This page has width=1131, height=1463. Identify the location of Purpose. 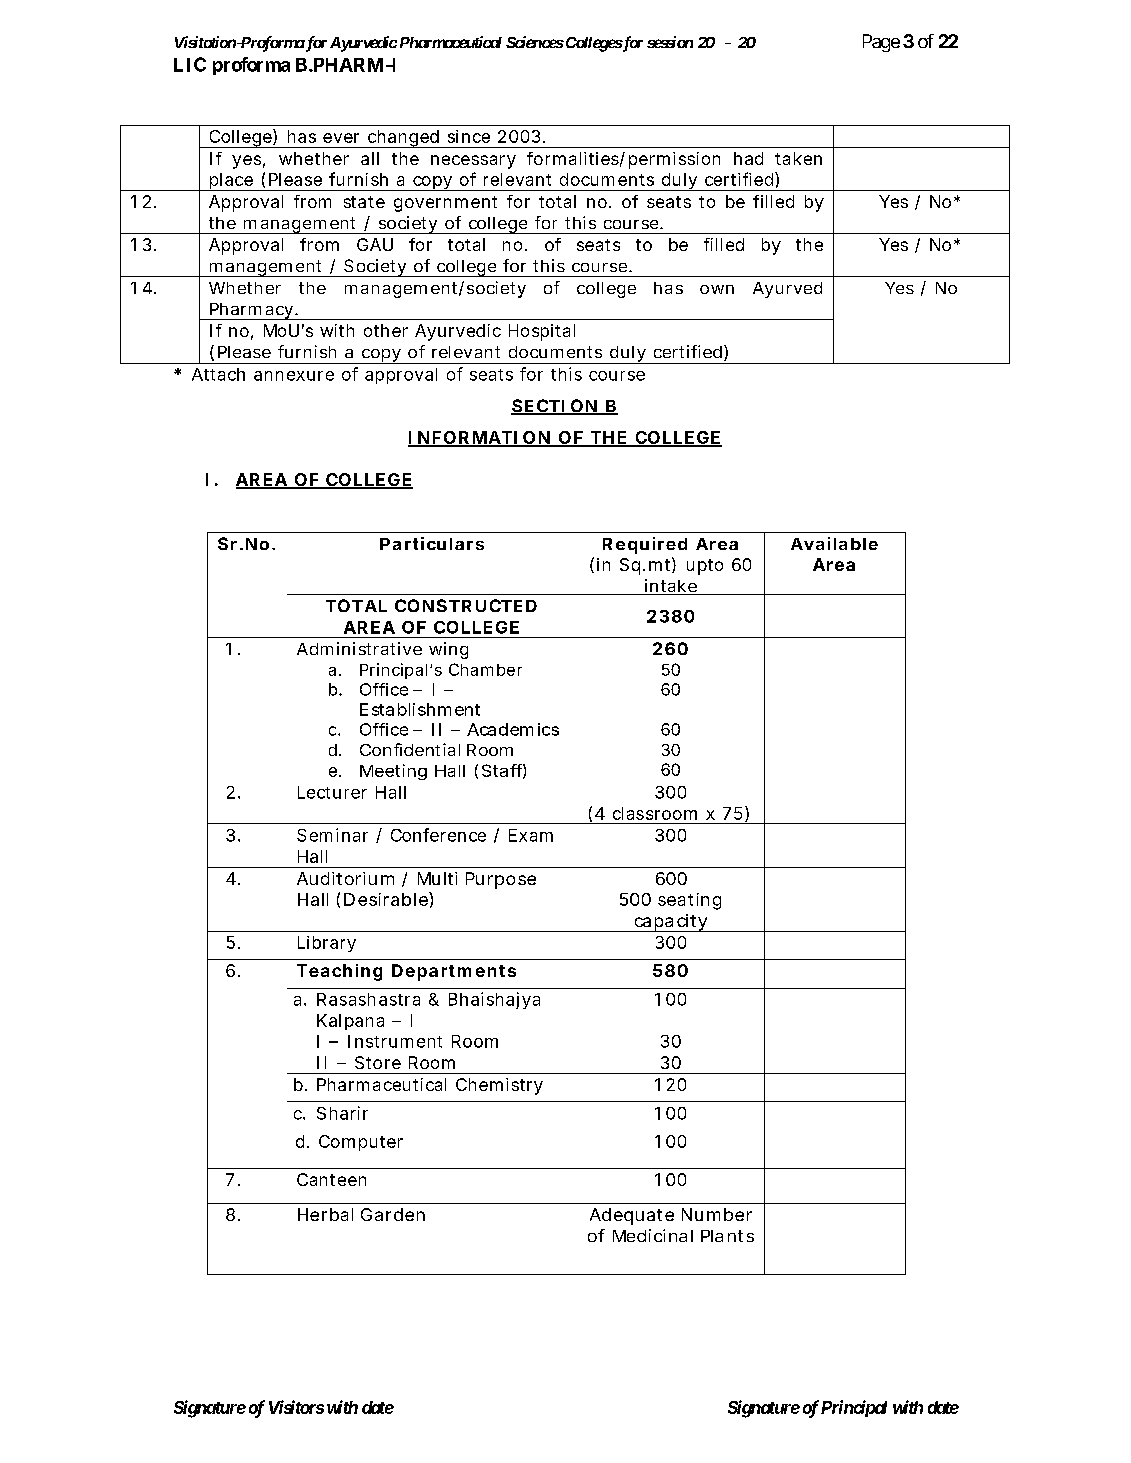
(501, 880).
